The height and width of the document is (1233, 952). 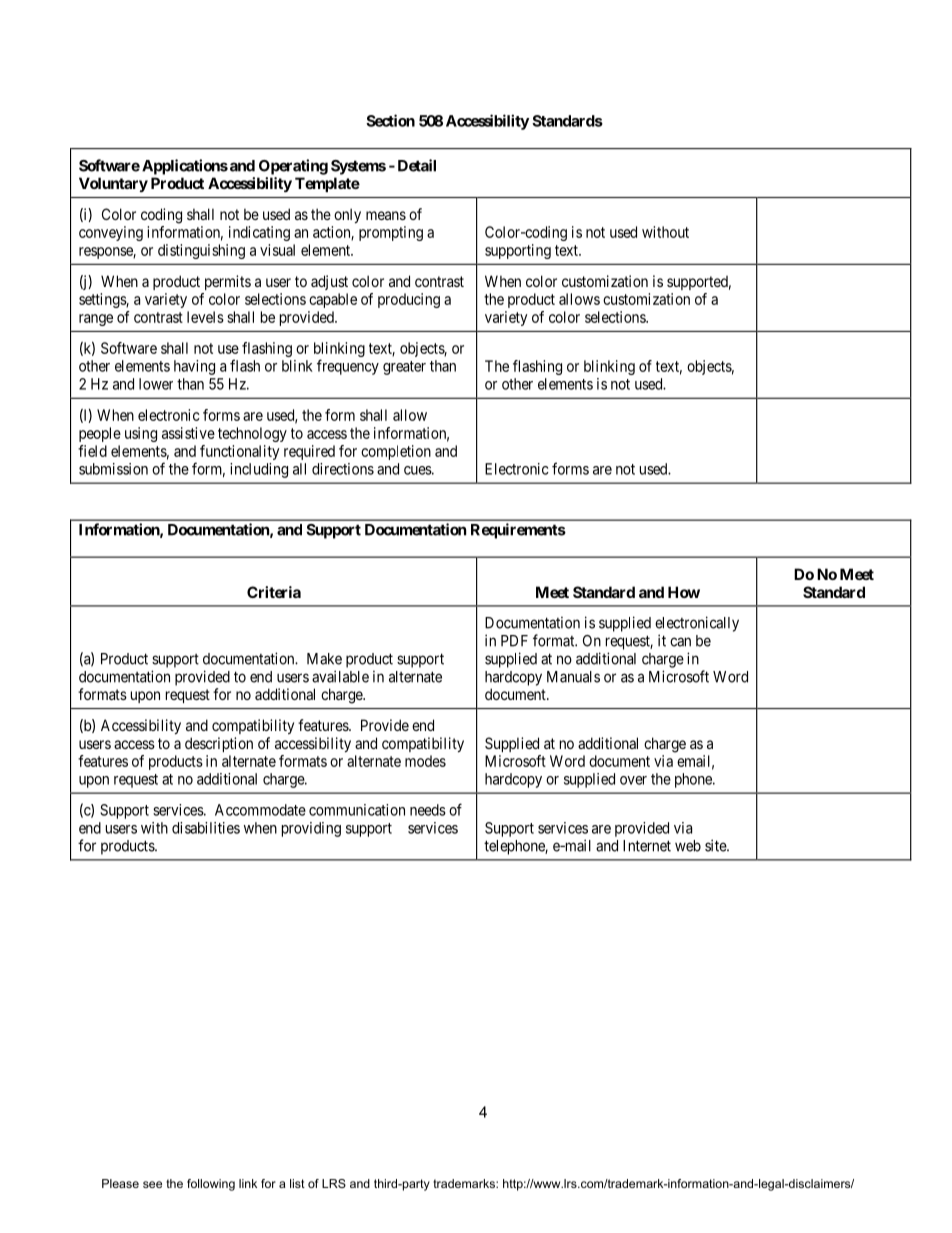 What do you see at coordinates (156, 384) in the document?
I see `lower` at bounding box center [156, 384].
